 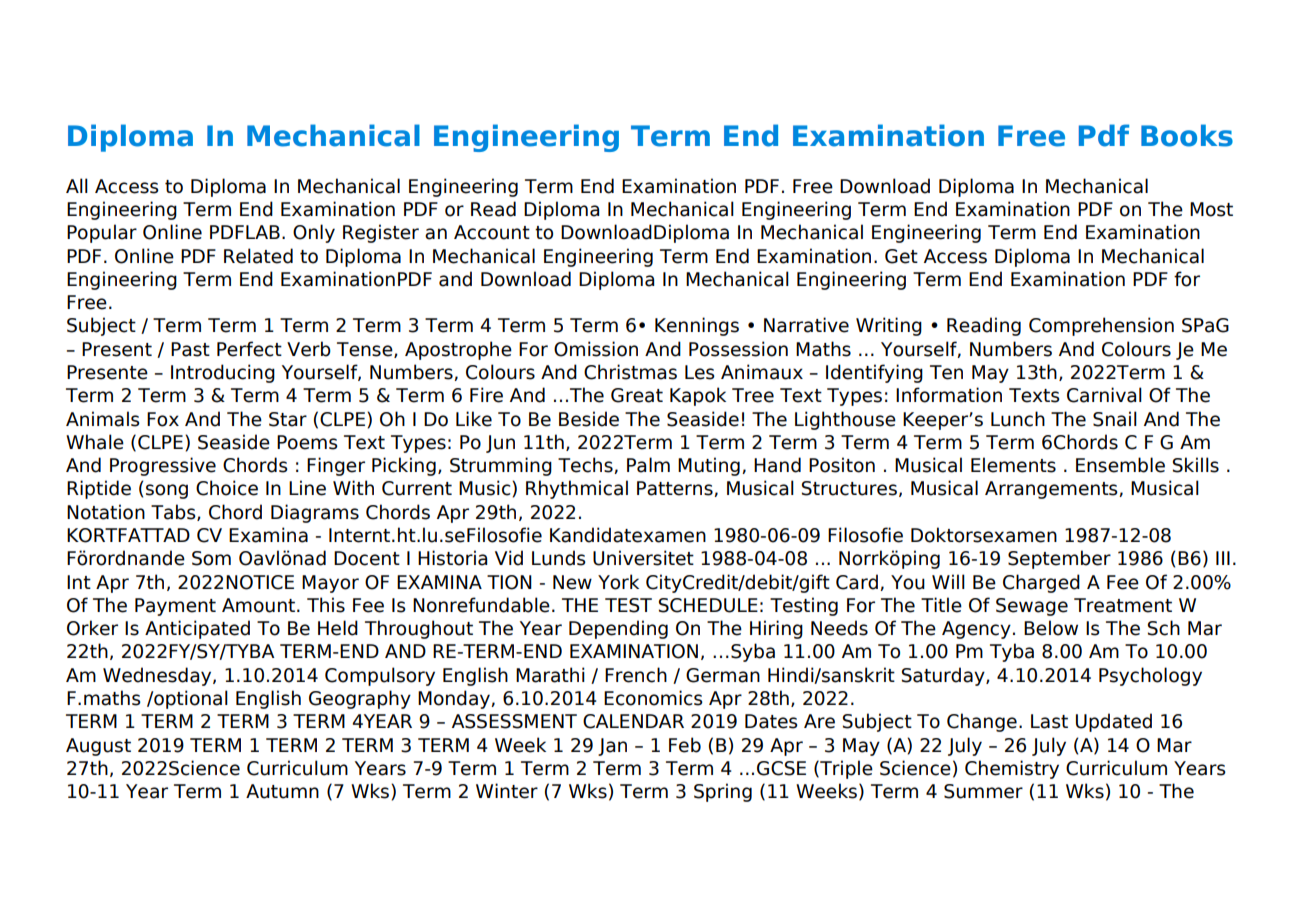 I want to click on Account, so click(x=492, y=232).
